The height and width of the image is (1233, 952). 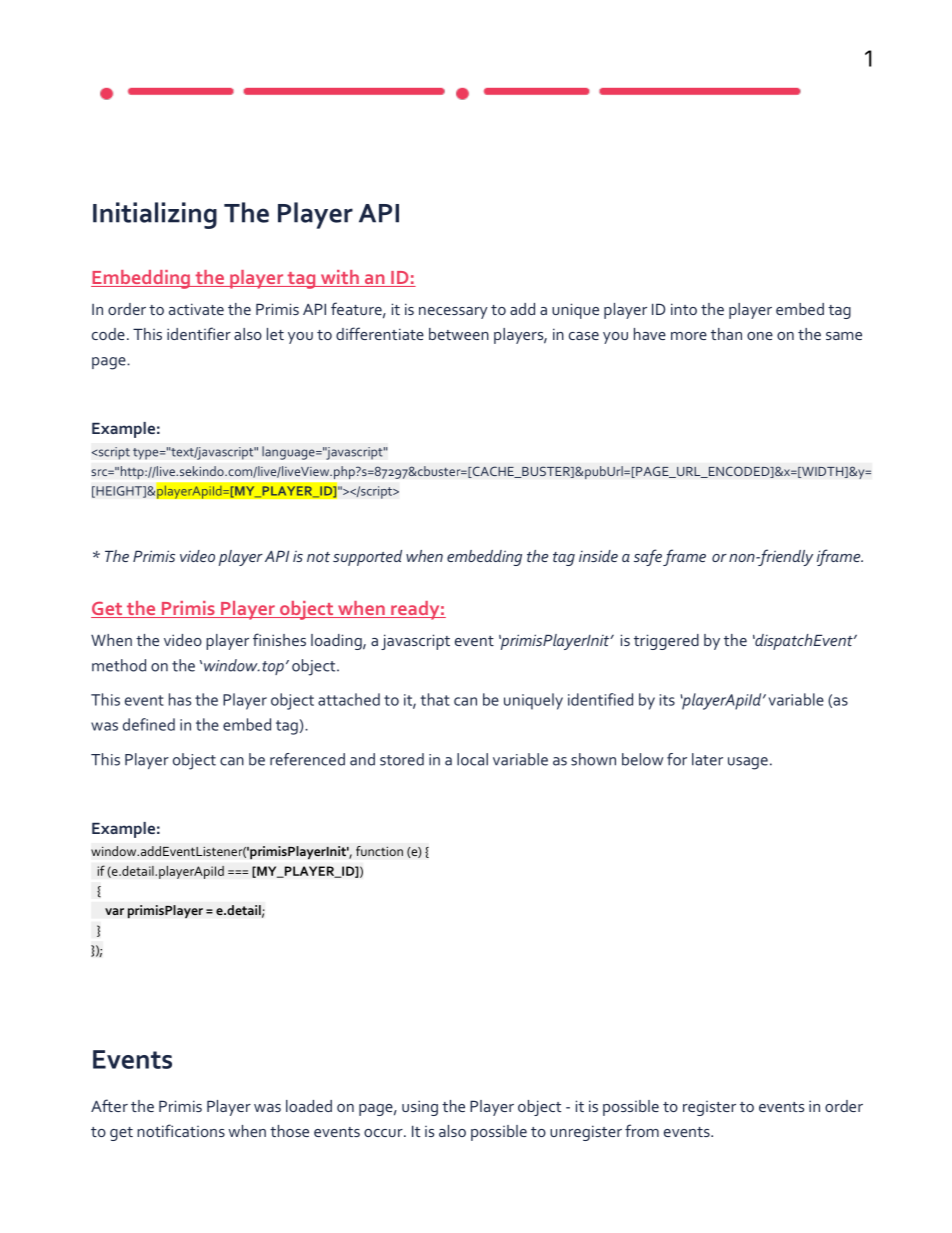 What do you see at coordinates (181, 1130) in the image?
I see `notifications` at bounding box center [181, 1130].
